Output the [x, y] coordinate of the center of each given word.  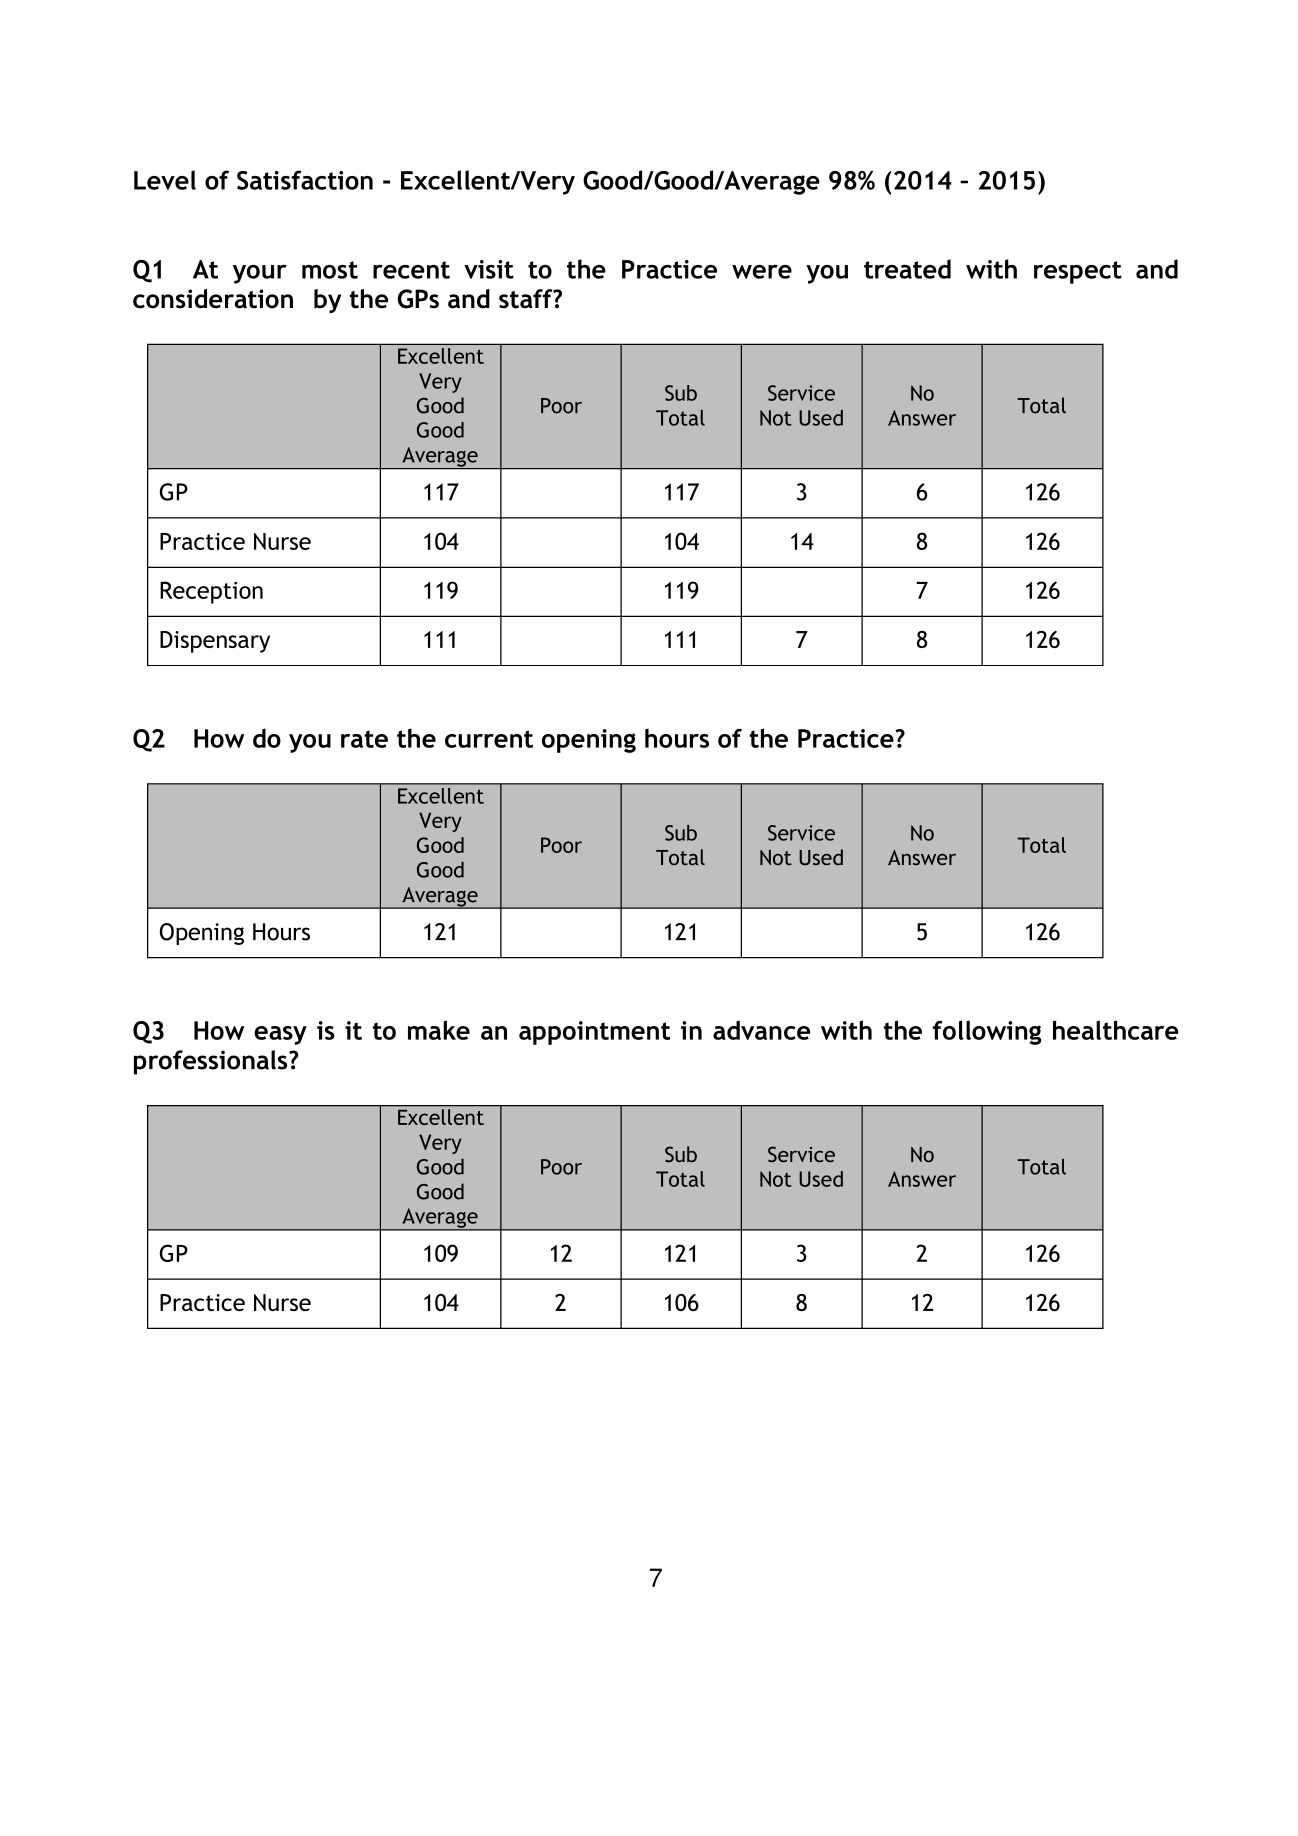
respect [1077, 272]
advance [761, 1030]
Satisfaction [305, 180]
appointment [594, 1033]
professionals [212, 1062]
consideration [213, 299]
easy [280, 1035]
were [762, 272]
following [987, 1032]
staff [527, 299]
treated [907, 269]
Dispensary [215, 642]
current [489, 739]
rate [364, 739]
